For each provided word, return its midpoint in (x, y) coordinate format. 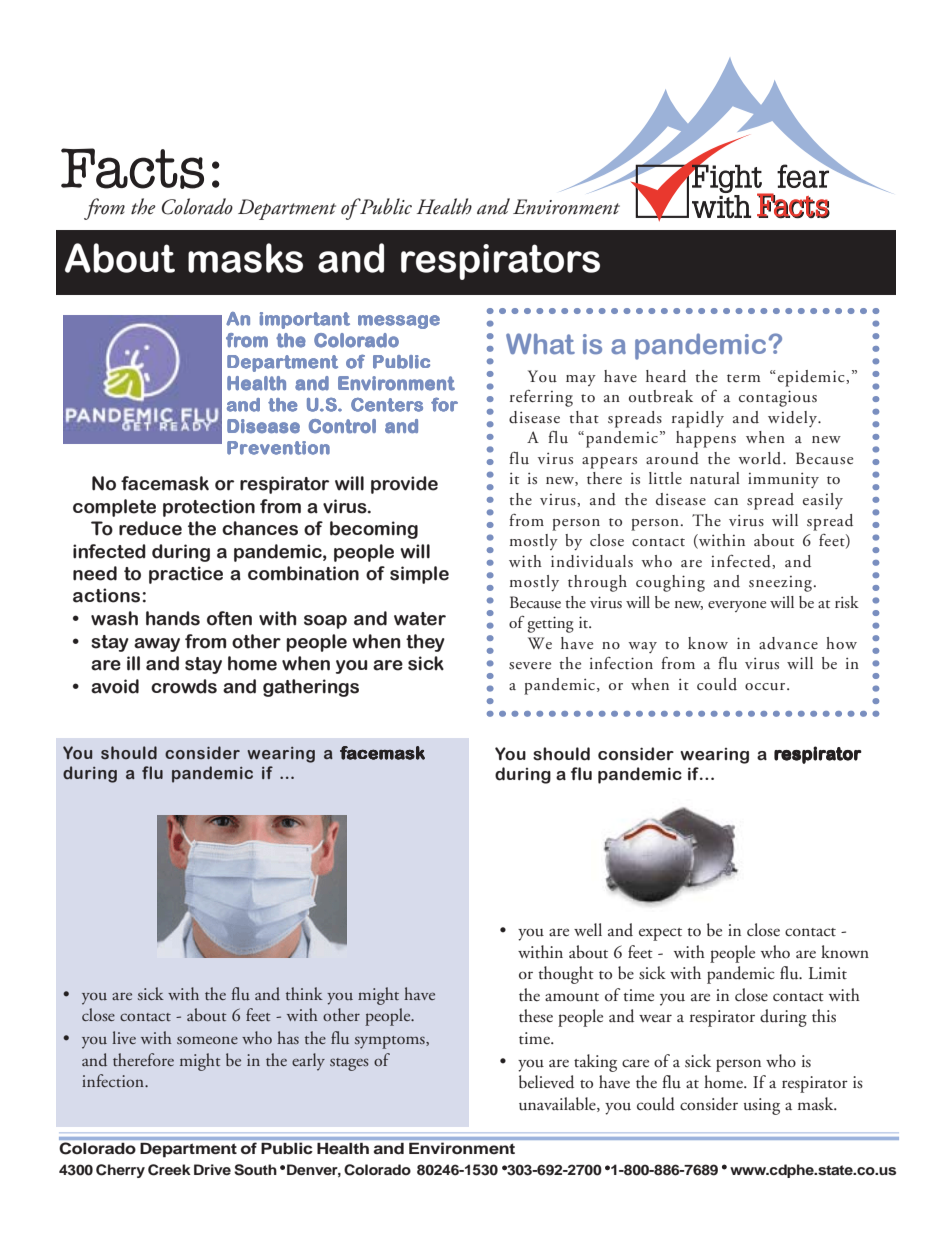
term (743, 378)
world (761, 458)
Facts (132, 168)
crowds (184, 686)
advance (788, 643)
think (304, 993)
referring (541, 398)
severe (530, 666)
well (588, 929)
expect (660, 934)
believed (546, 1082)
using (762, 1106)
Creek (169, 1170)
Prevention (278, 448)
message (399, 322)
